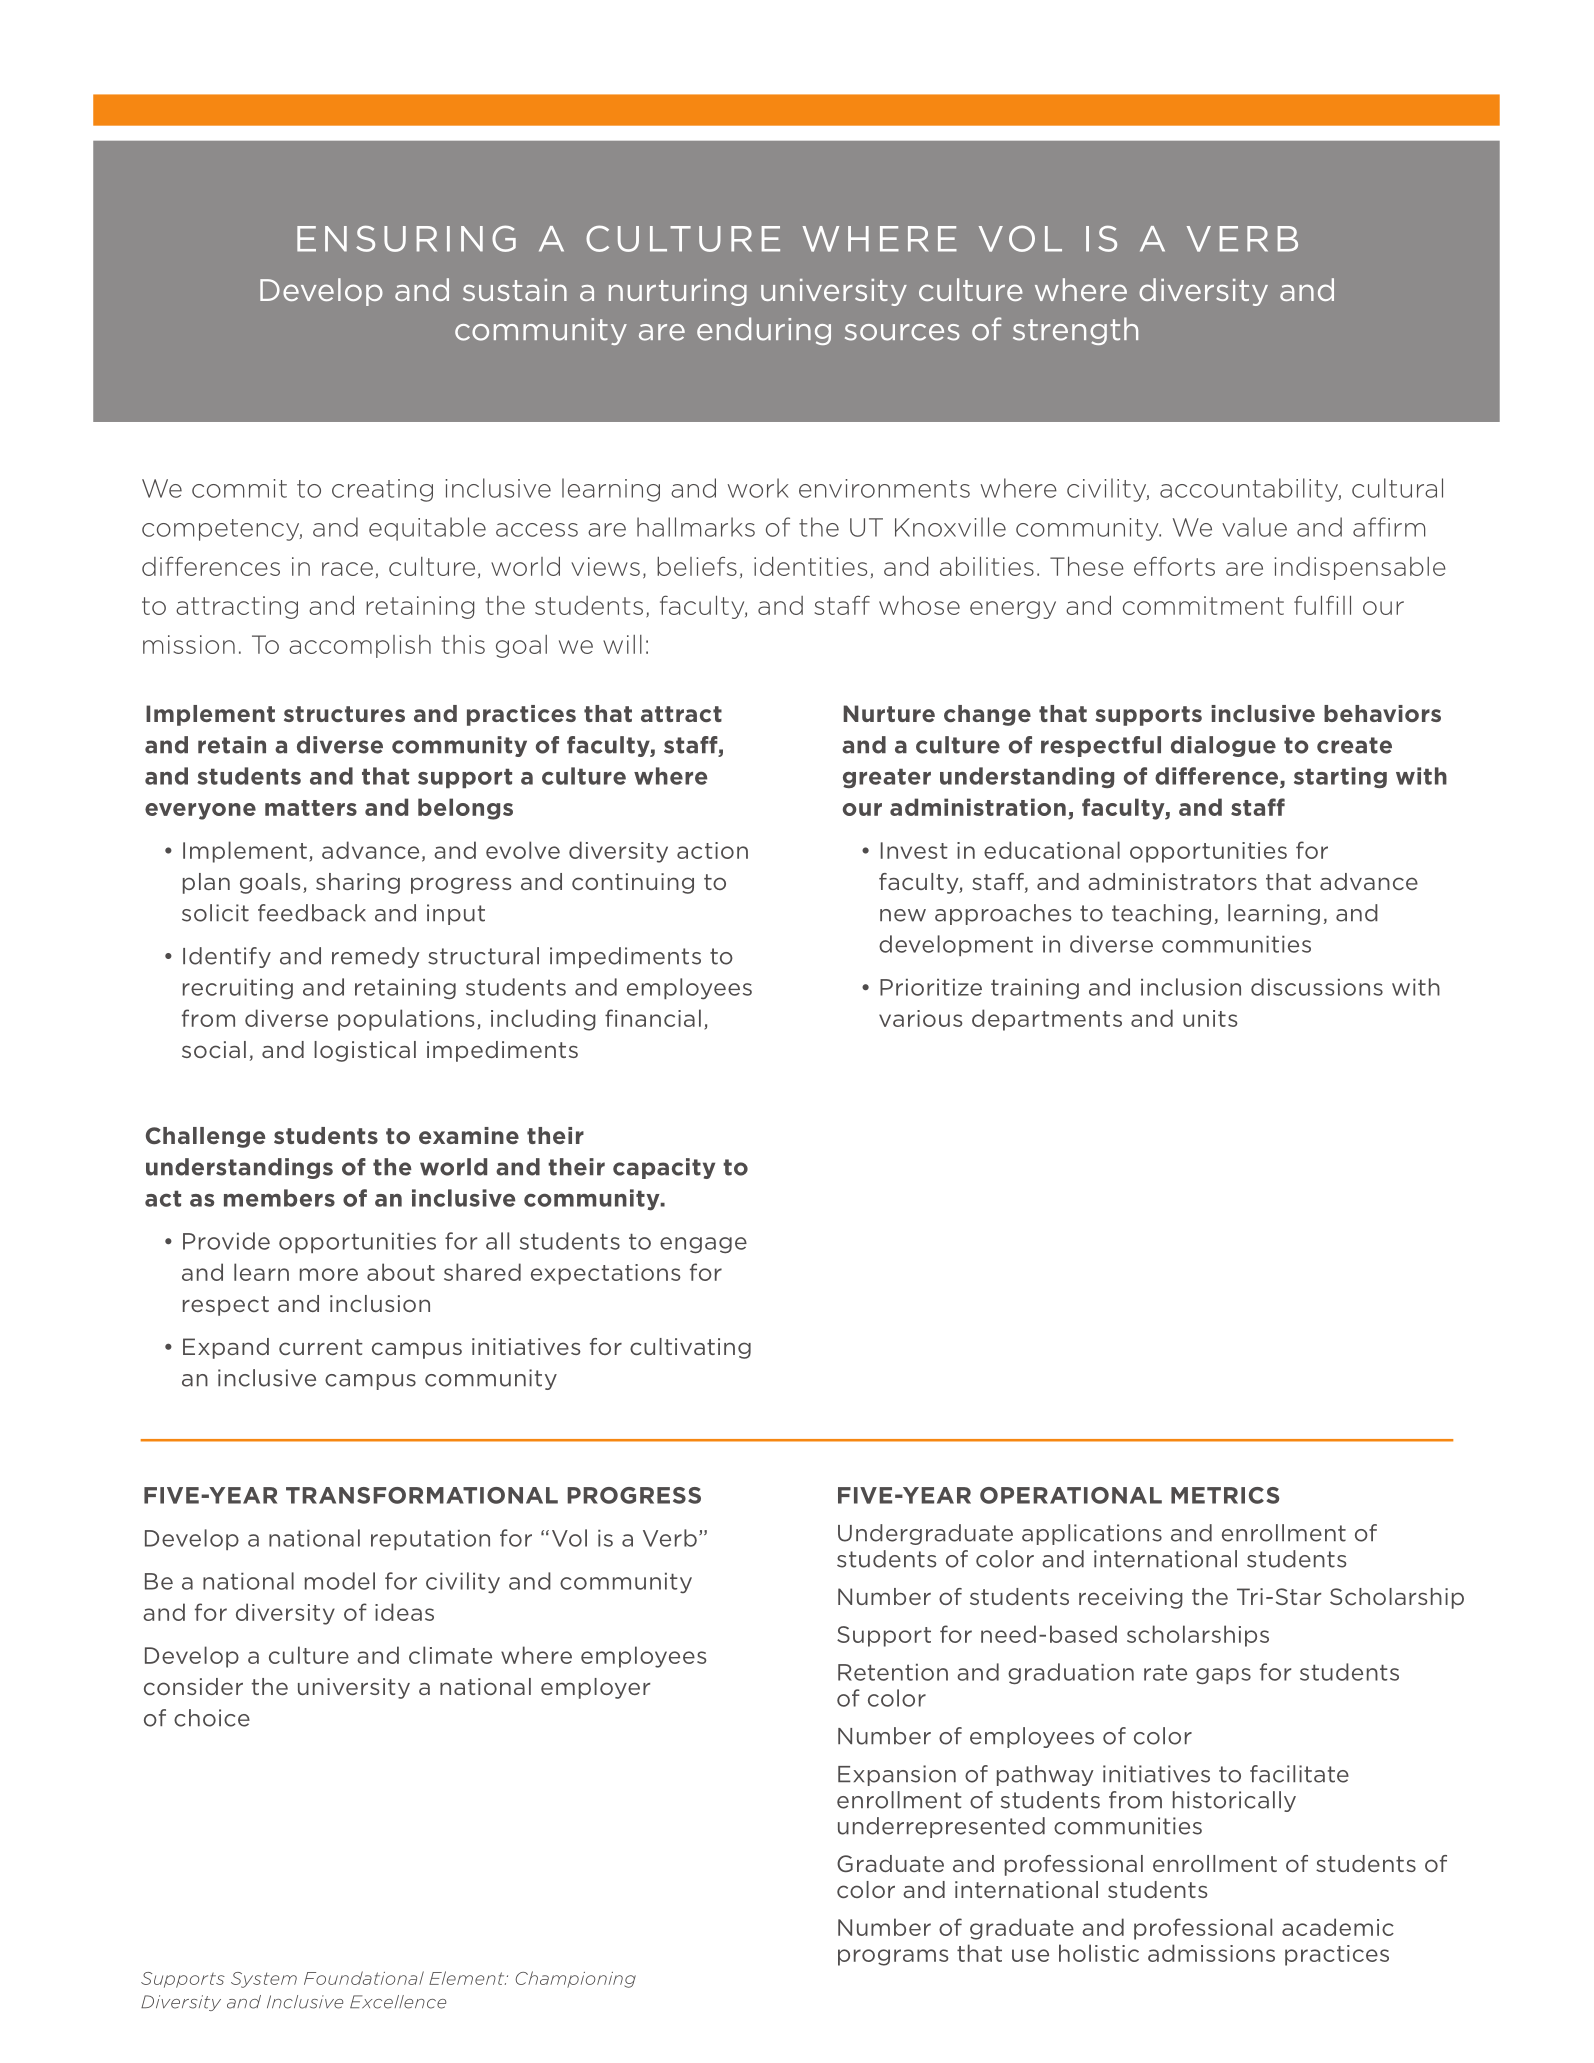 The width and height of the screenshot is (1594, 2063). What do you see at coordinates (690, 1348) in the screenshot?
I see `cultivating` at bounding box center [690, 1348].
